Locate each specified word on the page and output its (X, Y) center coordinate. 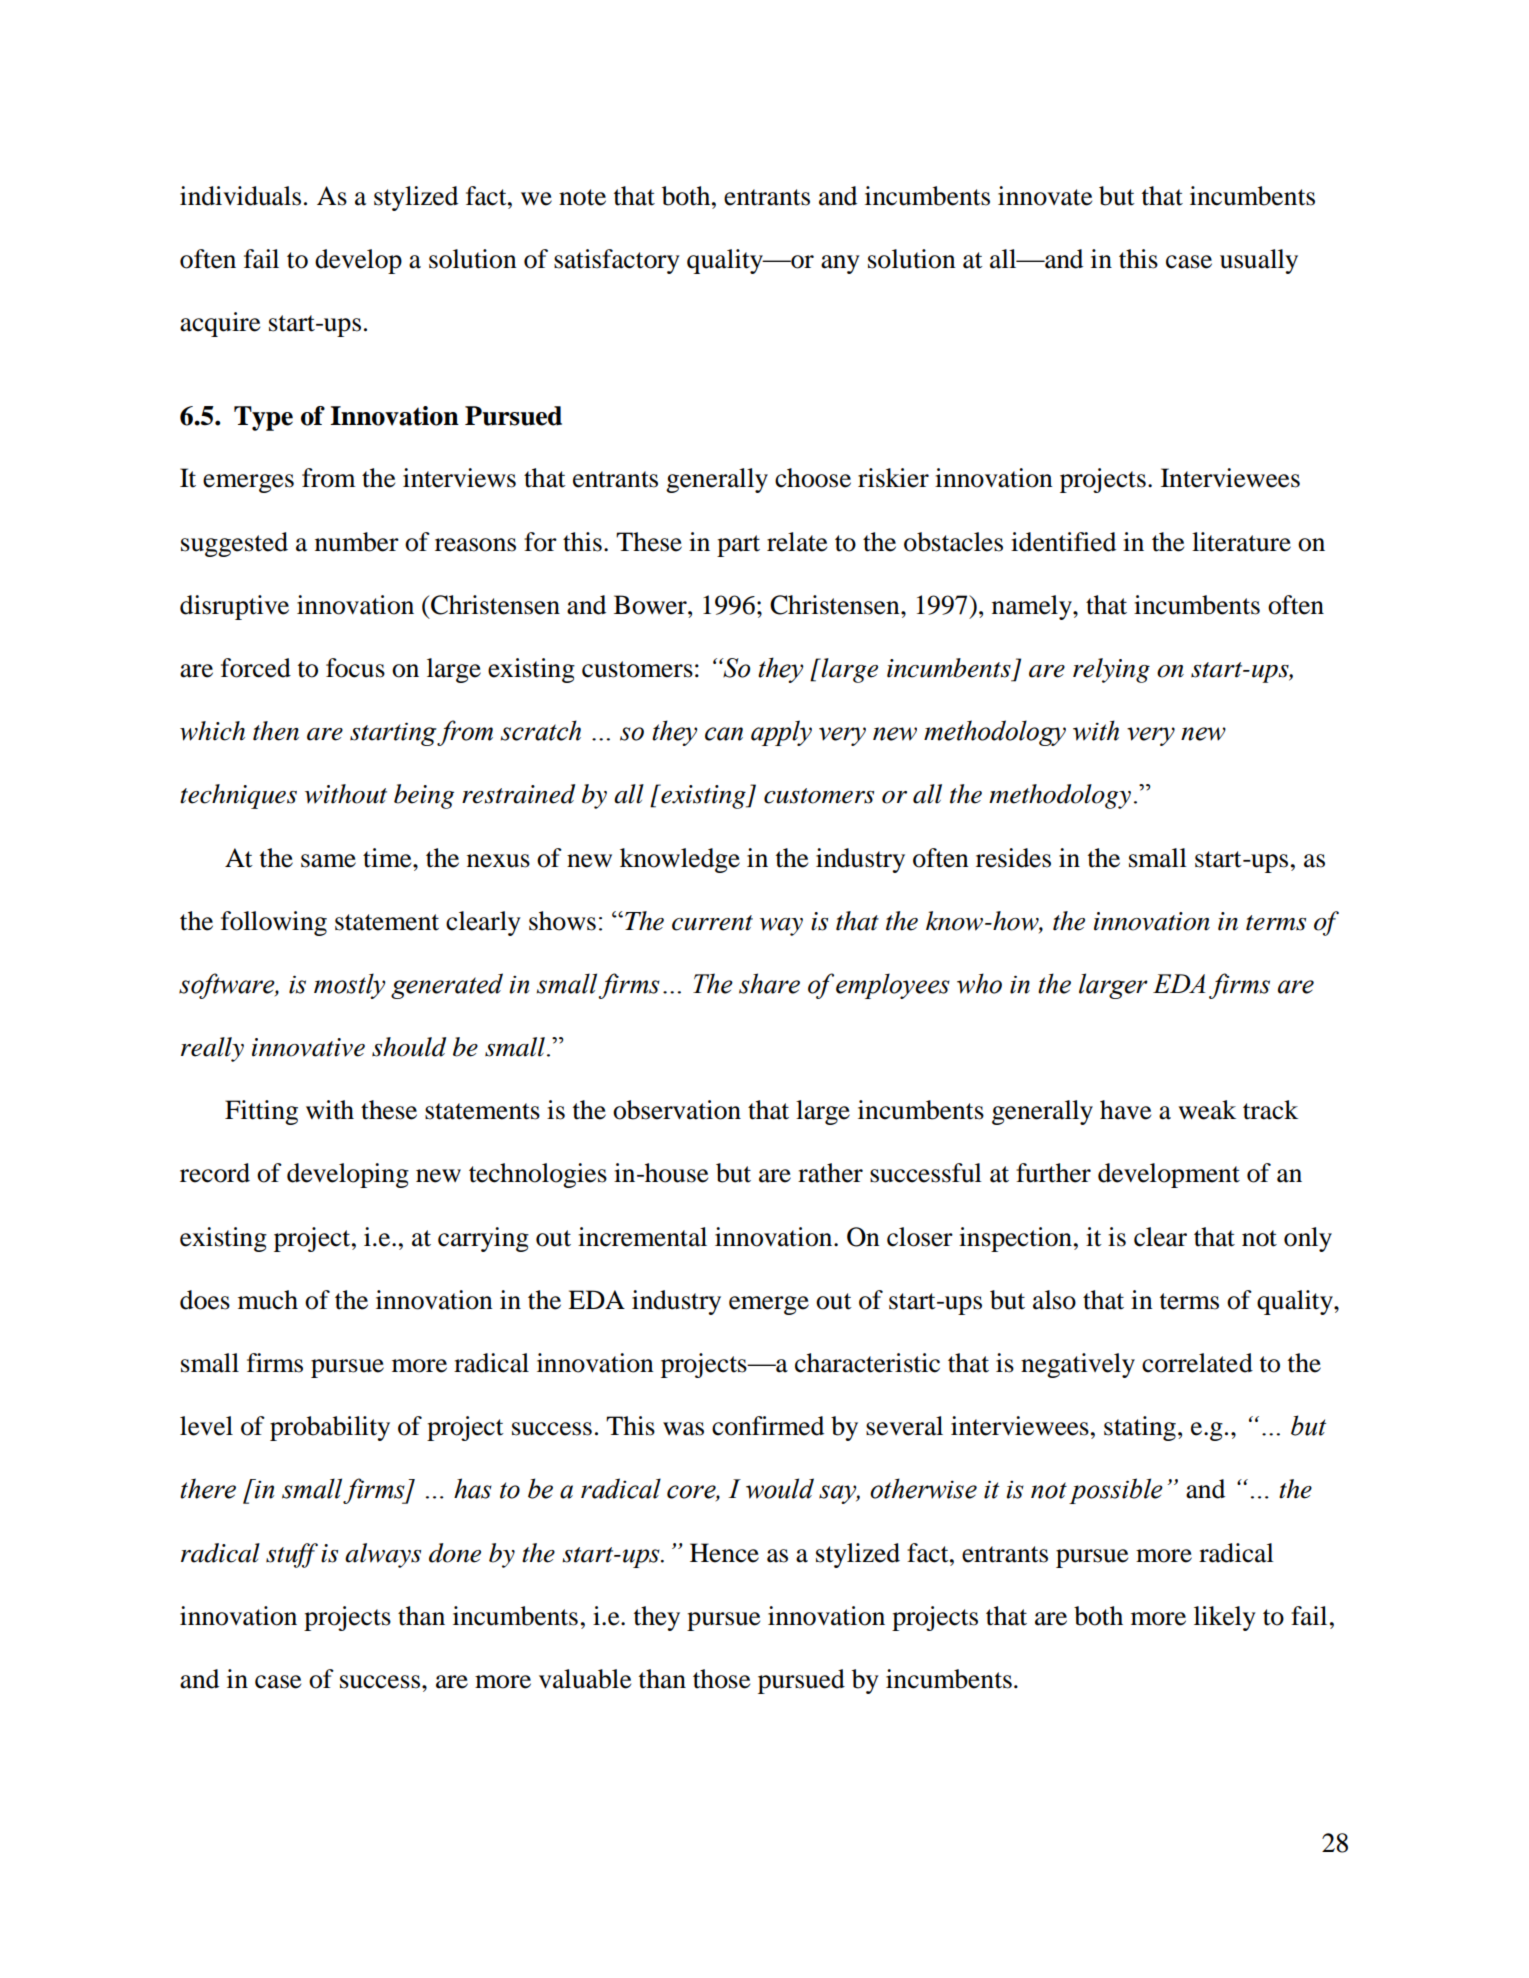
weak (1207, 1110)
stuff (292, 1555)
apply (781, 733)
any (840, 264)
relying (1111, 670)
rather (830, 1173)
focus (355, 668)
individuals (240, 196)
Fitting (261, 1112)
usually (1259, 261)
